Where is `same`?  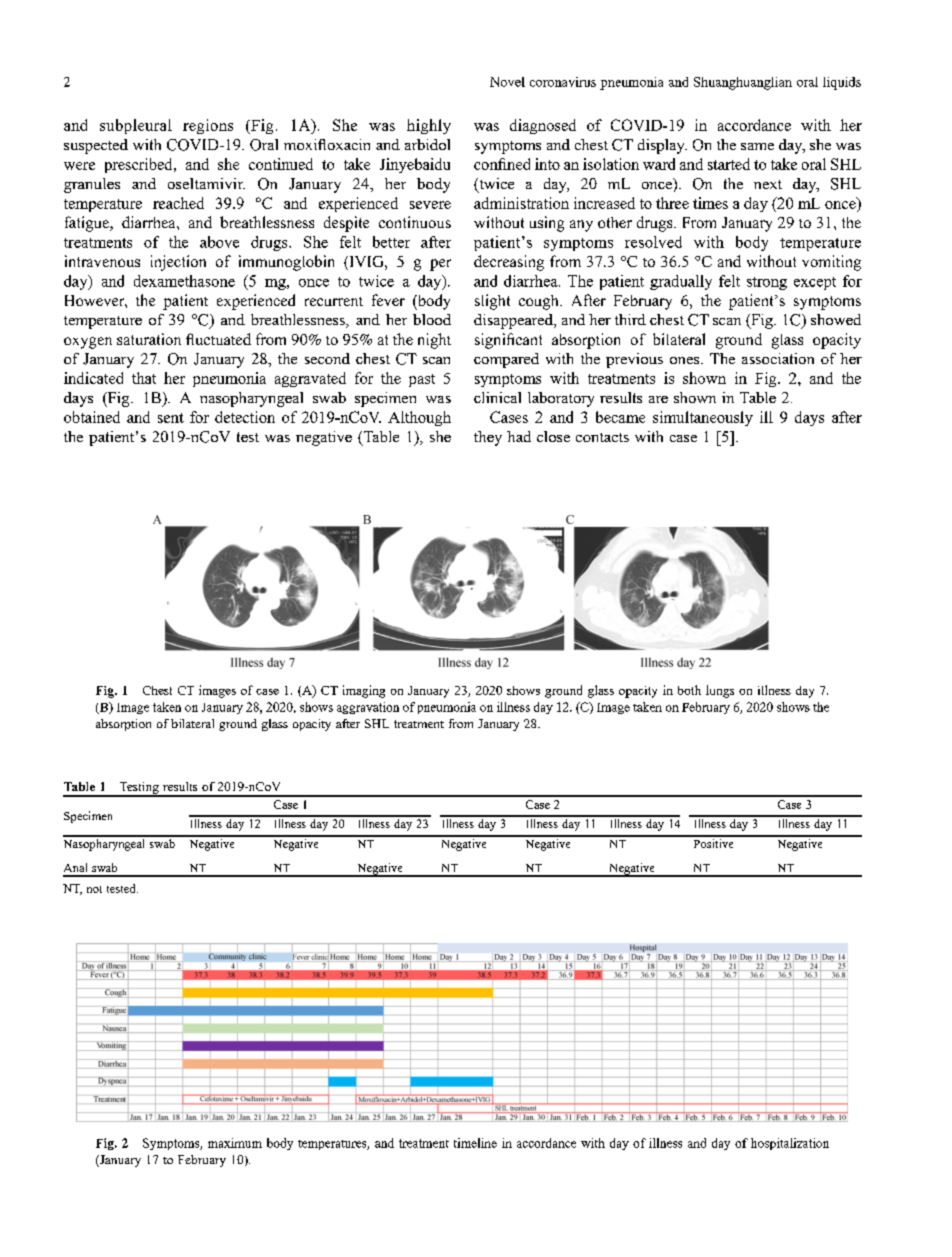 same is located at coordinates (757, 146).
